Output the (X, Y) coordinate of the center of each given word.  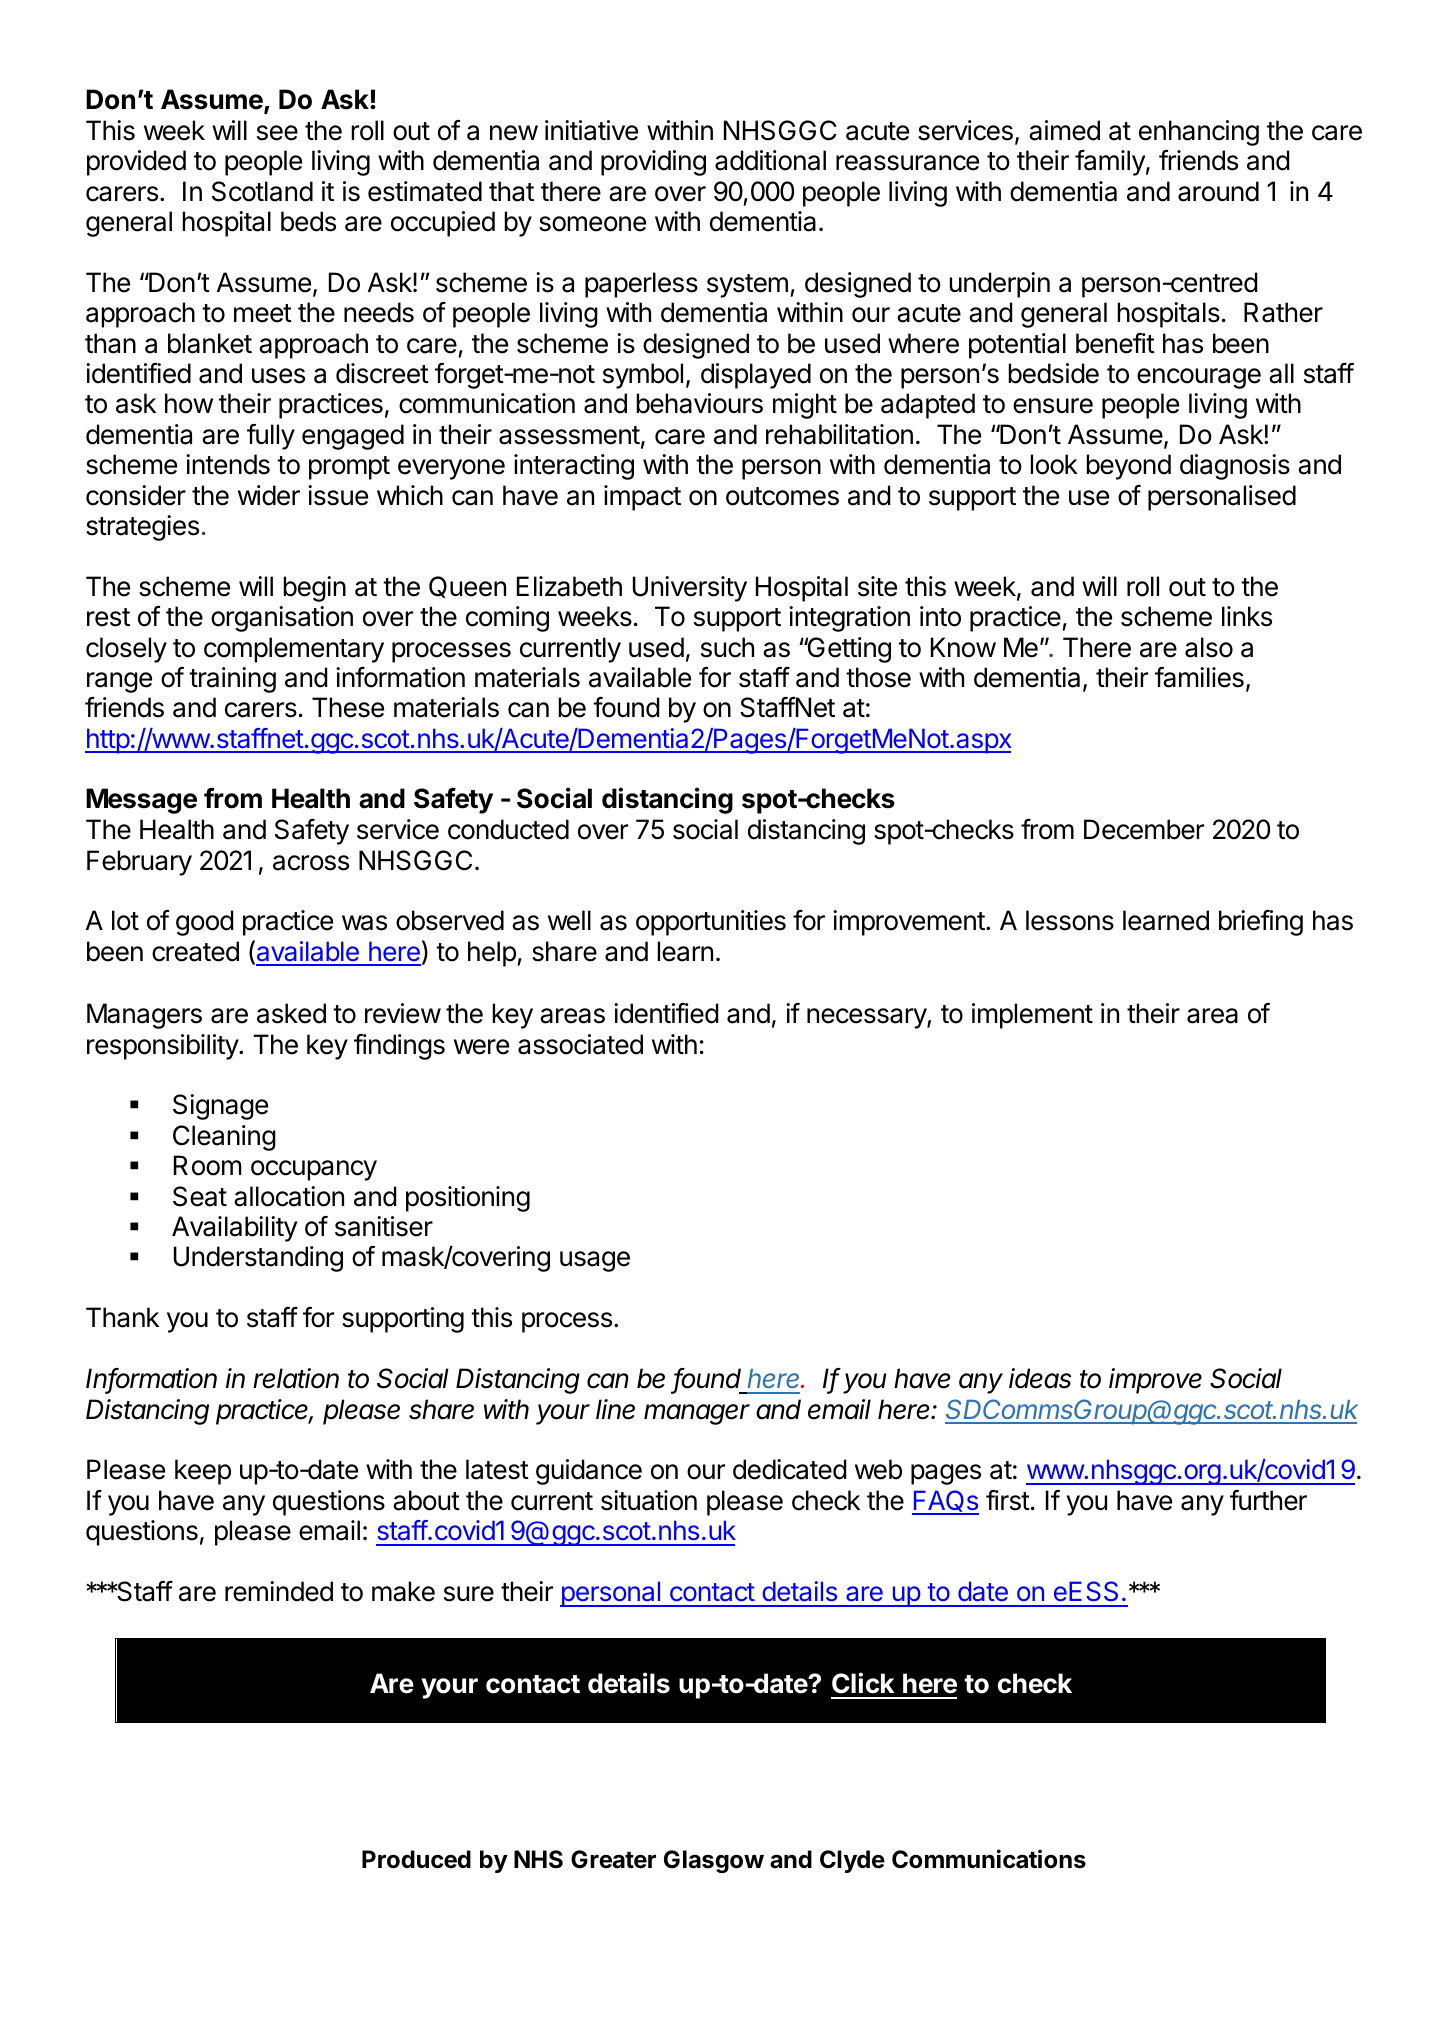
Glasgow (714, 1861)
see (277, 133)
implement (1032, 1016)
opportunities (711, 923)
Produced (416, 1859)
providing (653, 163)
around (1218, 191)
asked (291, 1013)
